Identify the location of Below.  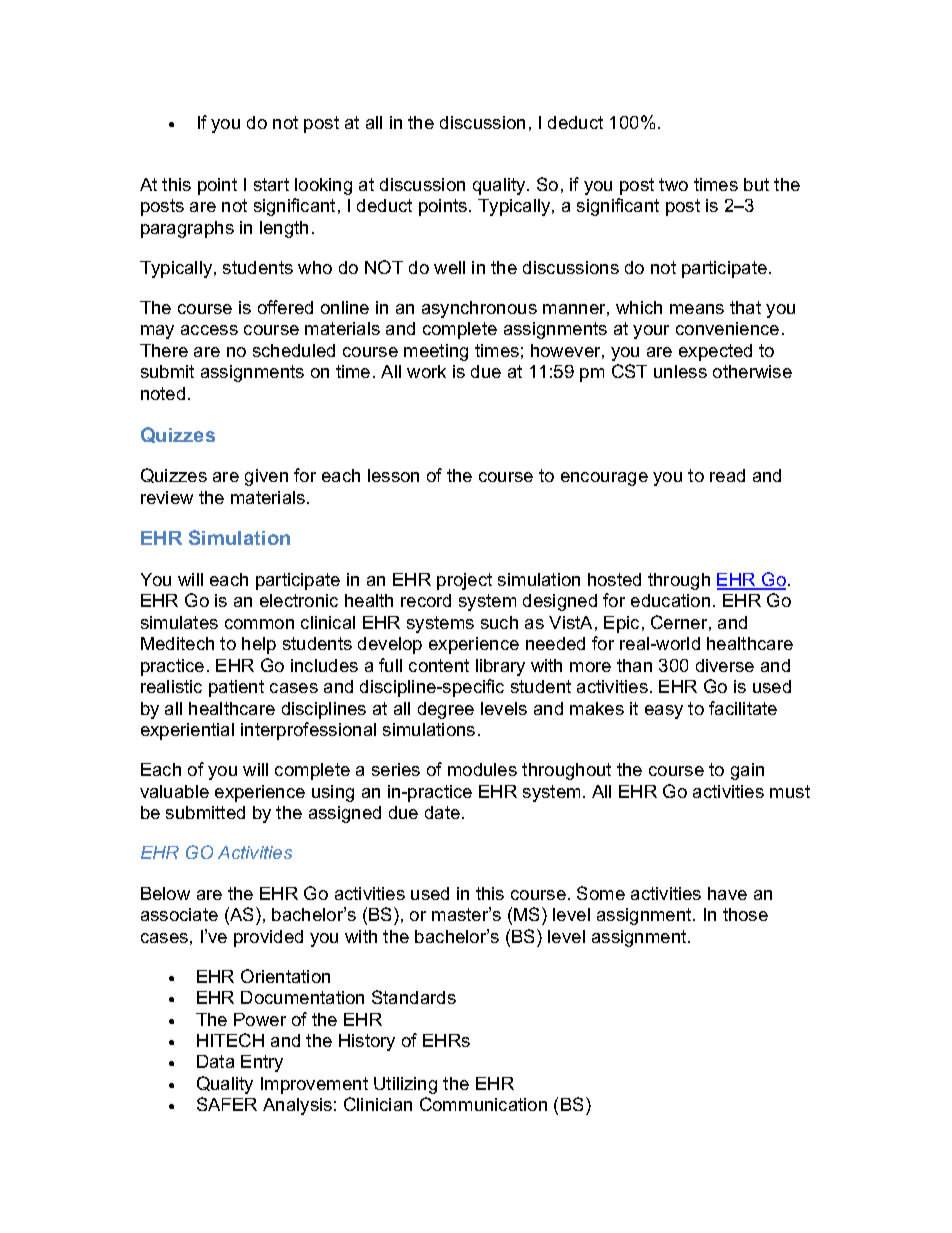
(165, 893).
